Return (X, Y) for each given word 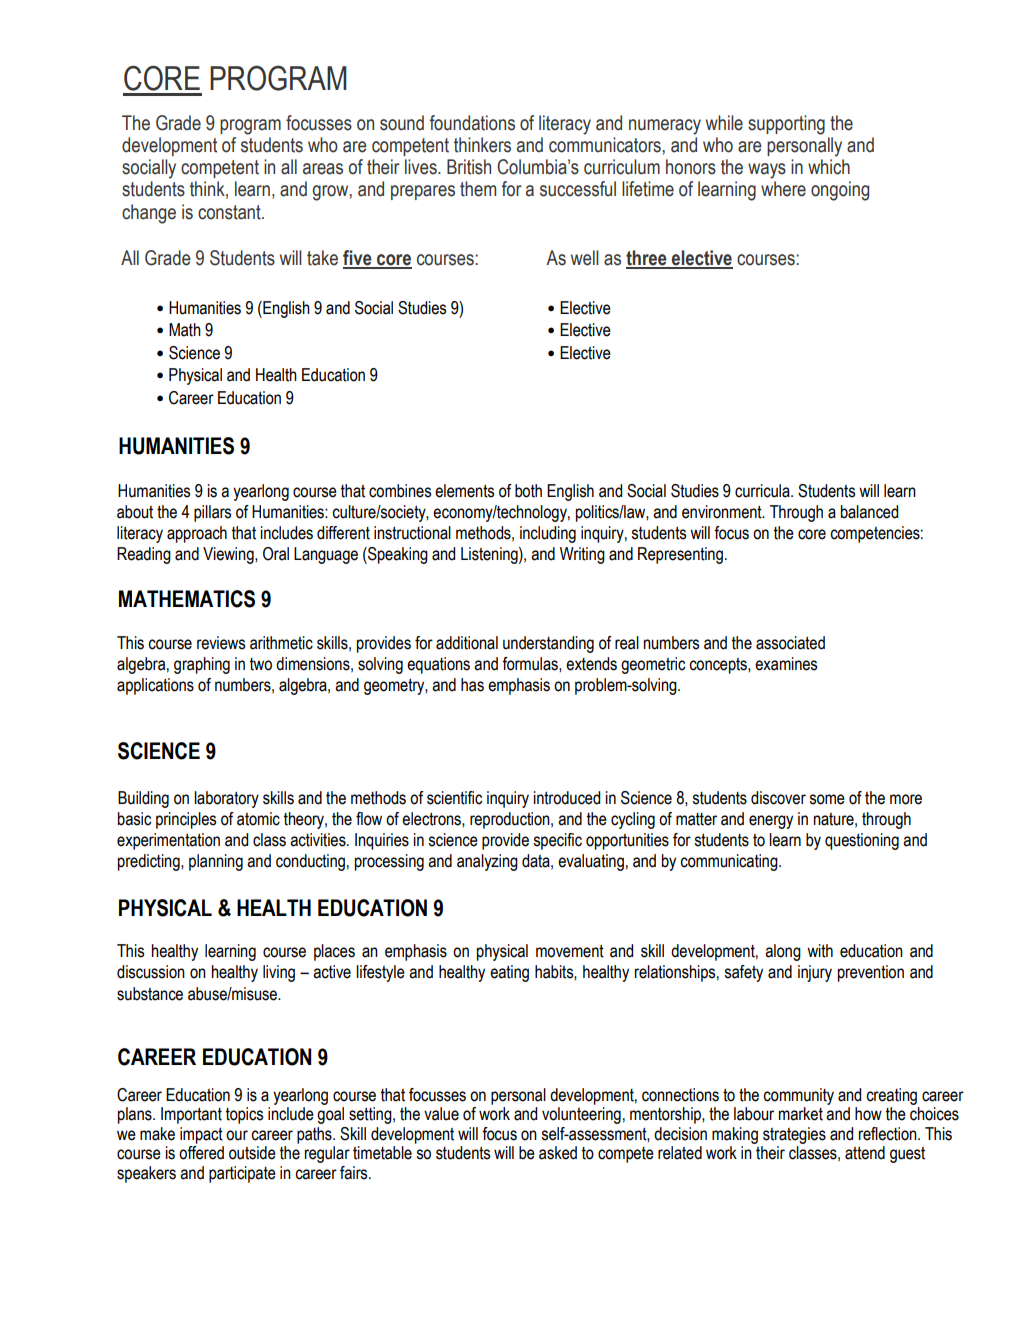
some (827, 799)
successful (578, 189)
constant (230, 212)
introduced (567, 798)
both (528, 491)
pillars (212, 513)
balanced (869, 512)
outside (252, 1153)
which (829, 167)
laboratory (226, 799)
